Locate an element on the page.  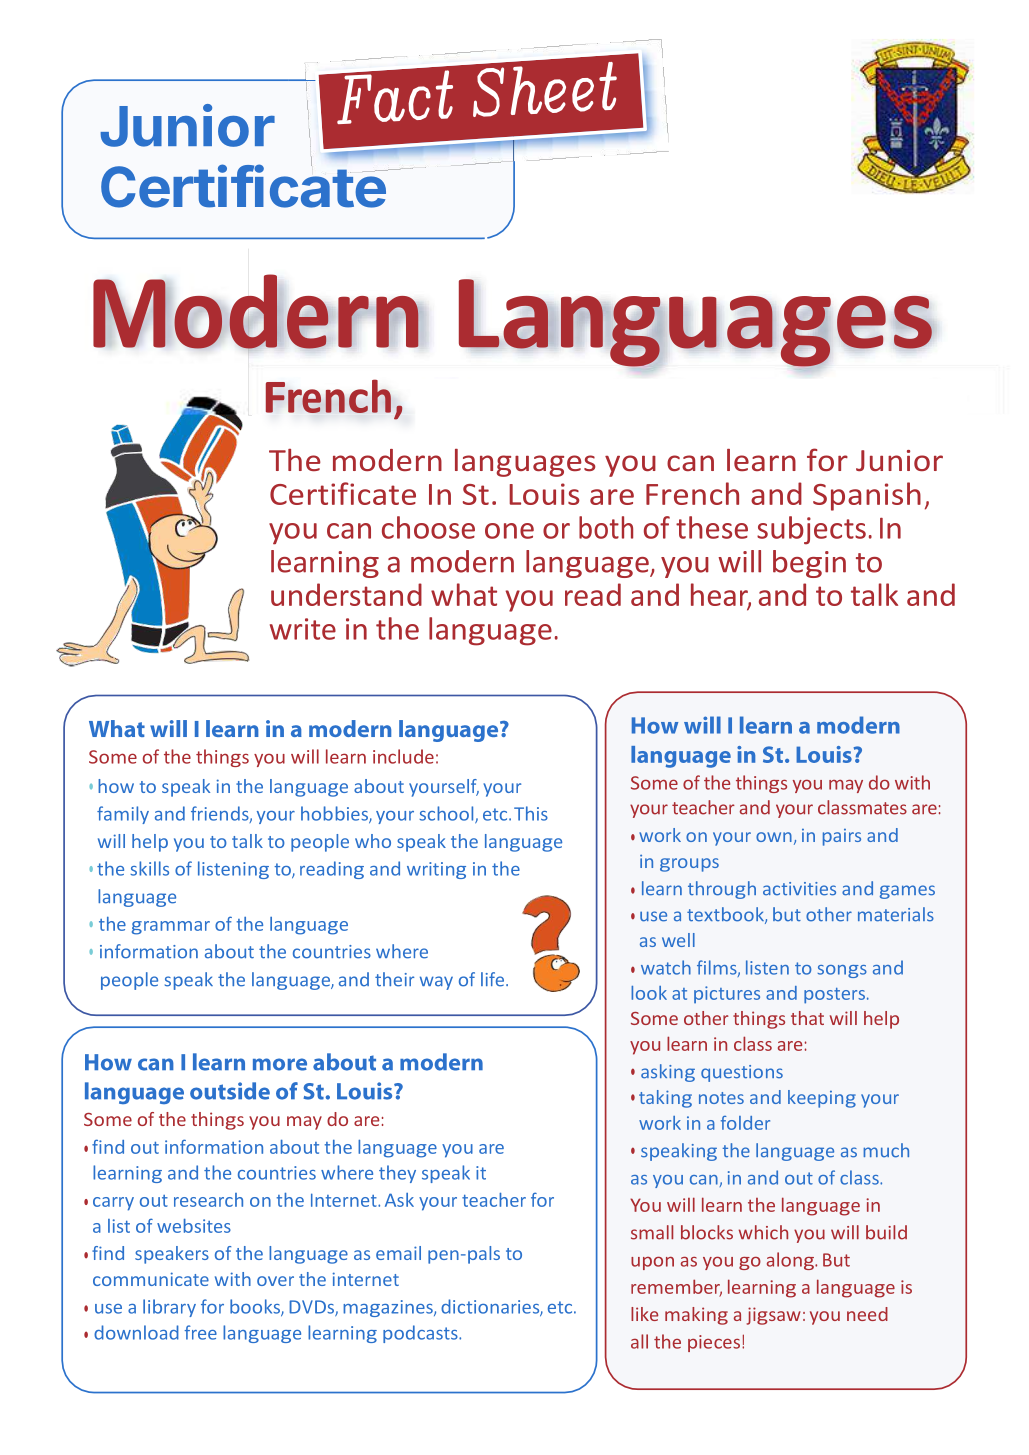
subjects is located at coordinates (811, 530).
